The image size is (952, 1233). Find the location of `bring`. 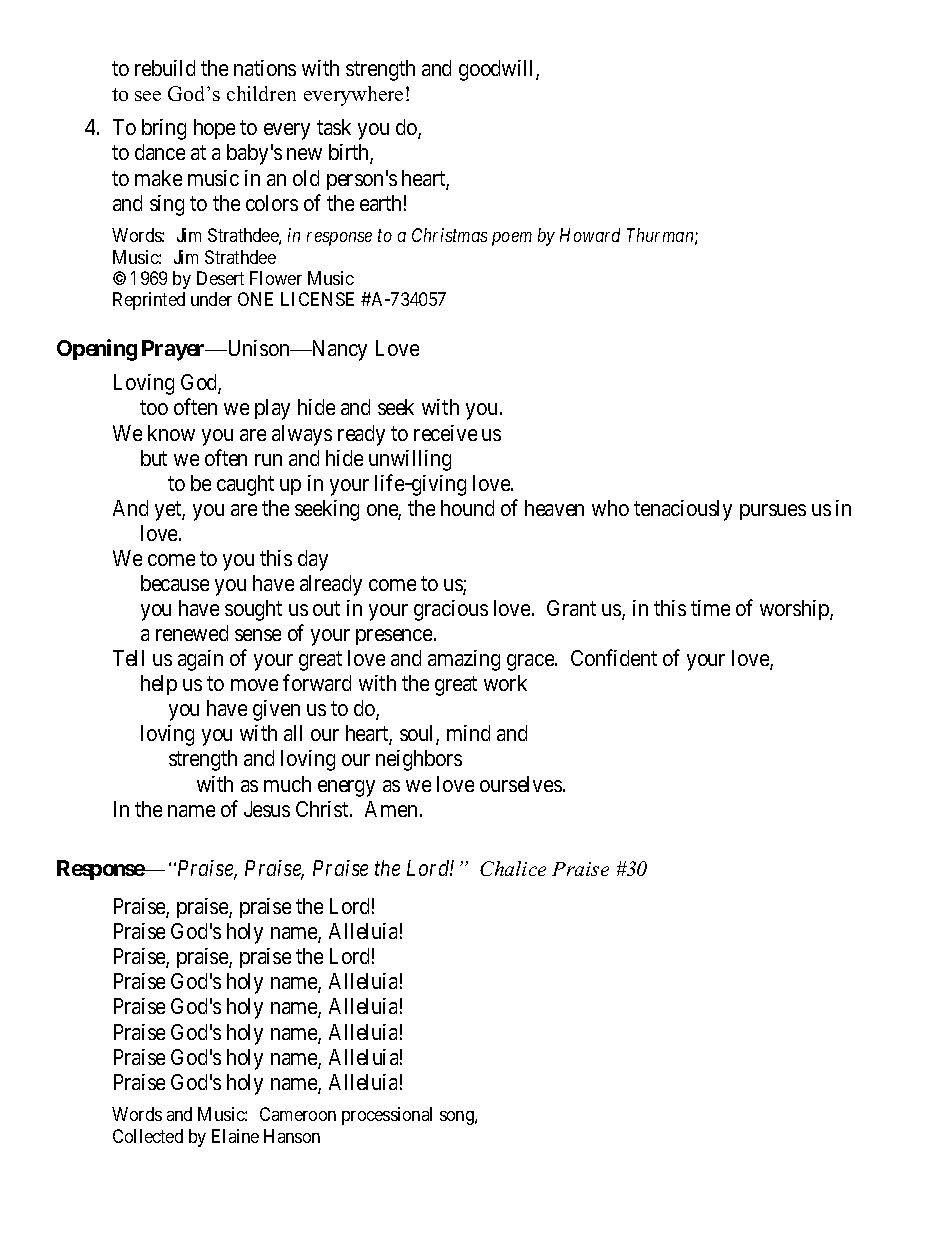

bring is located at coordinates (164, 129).
